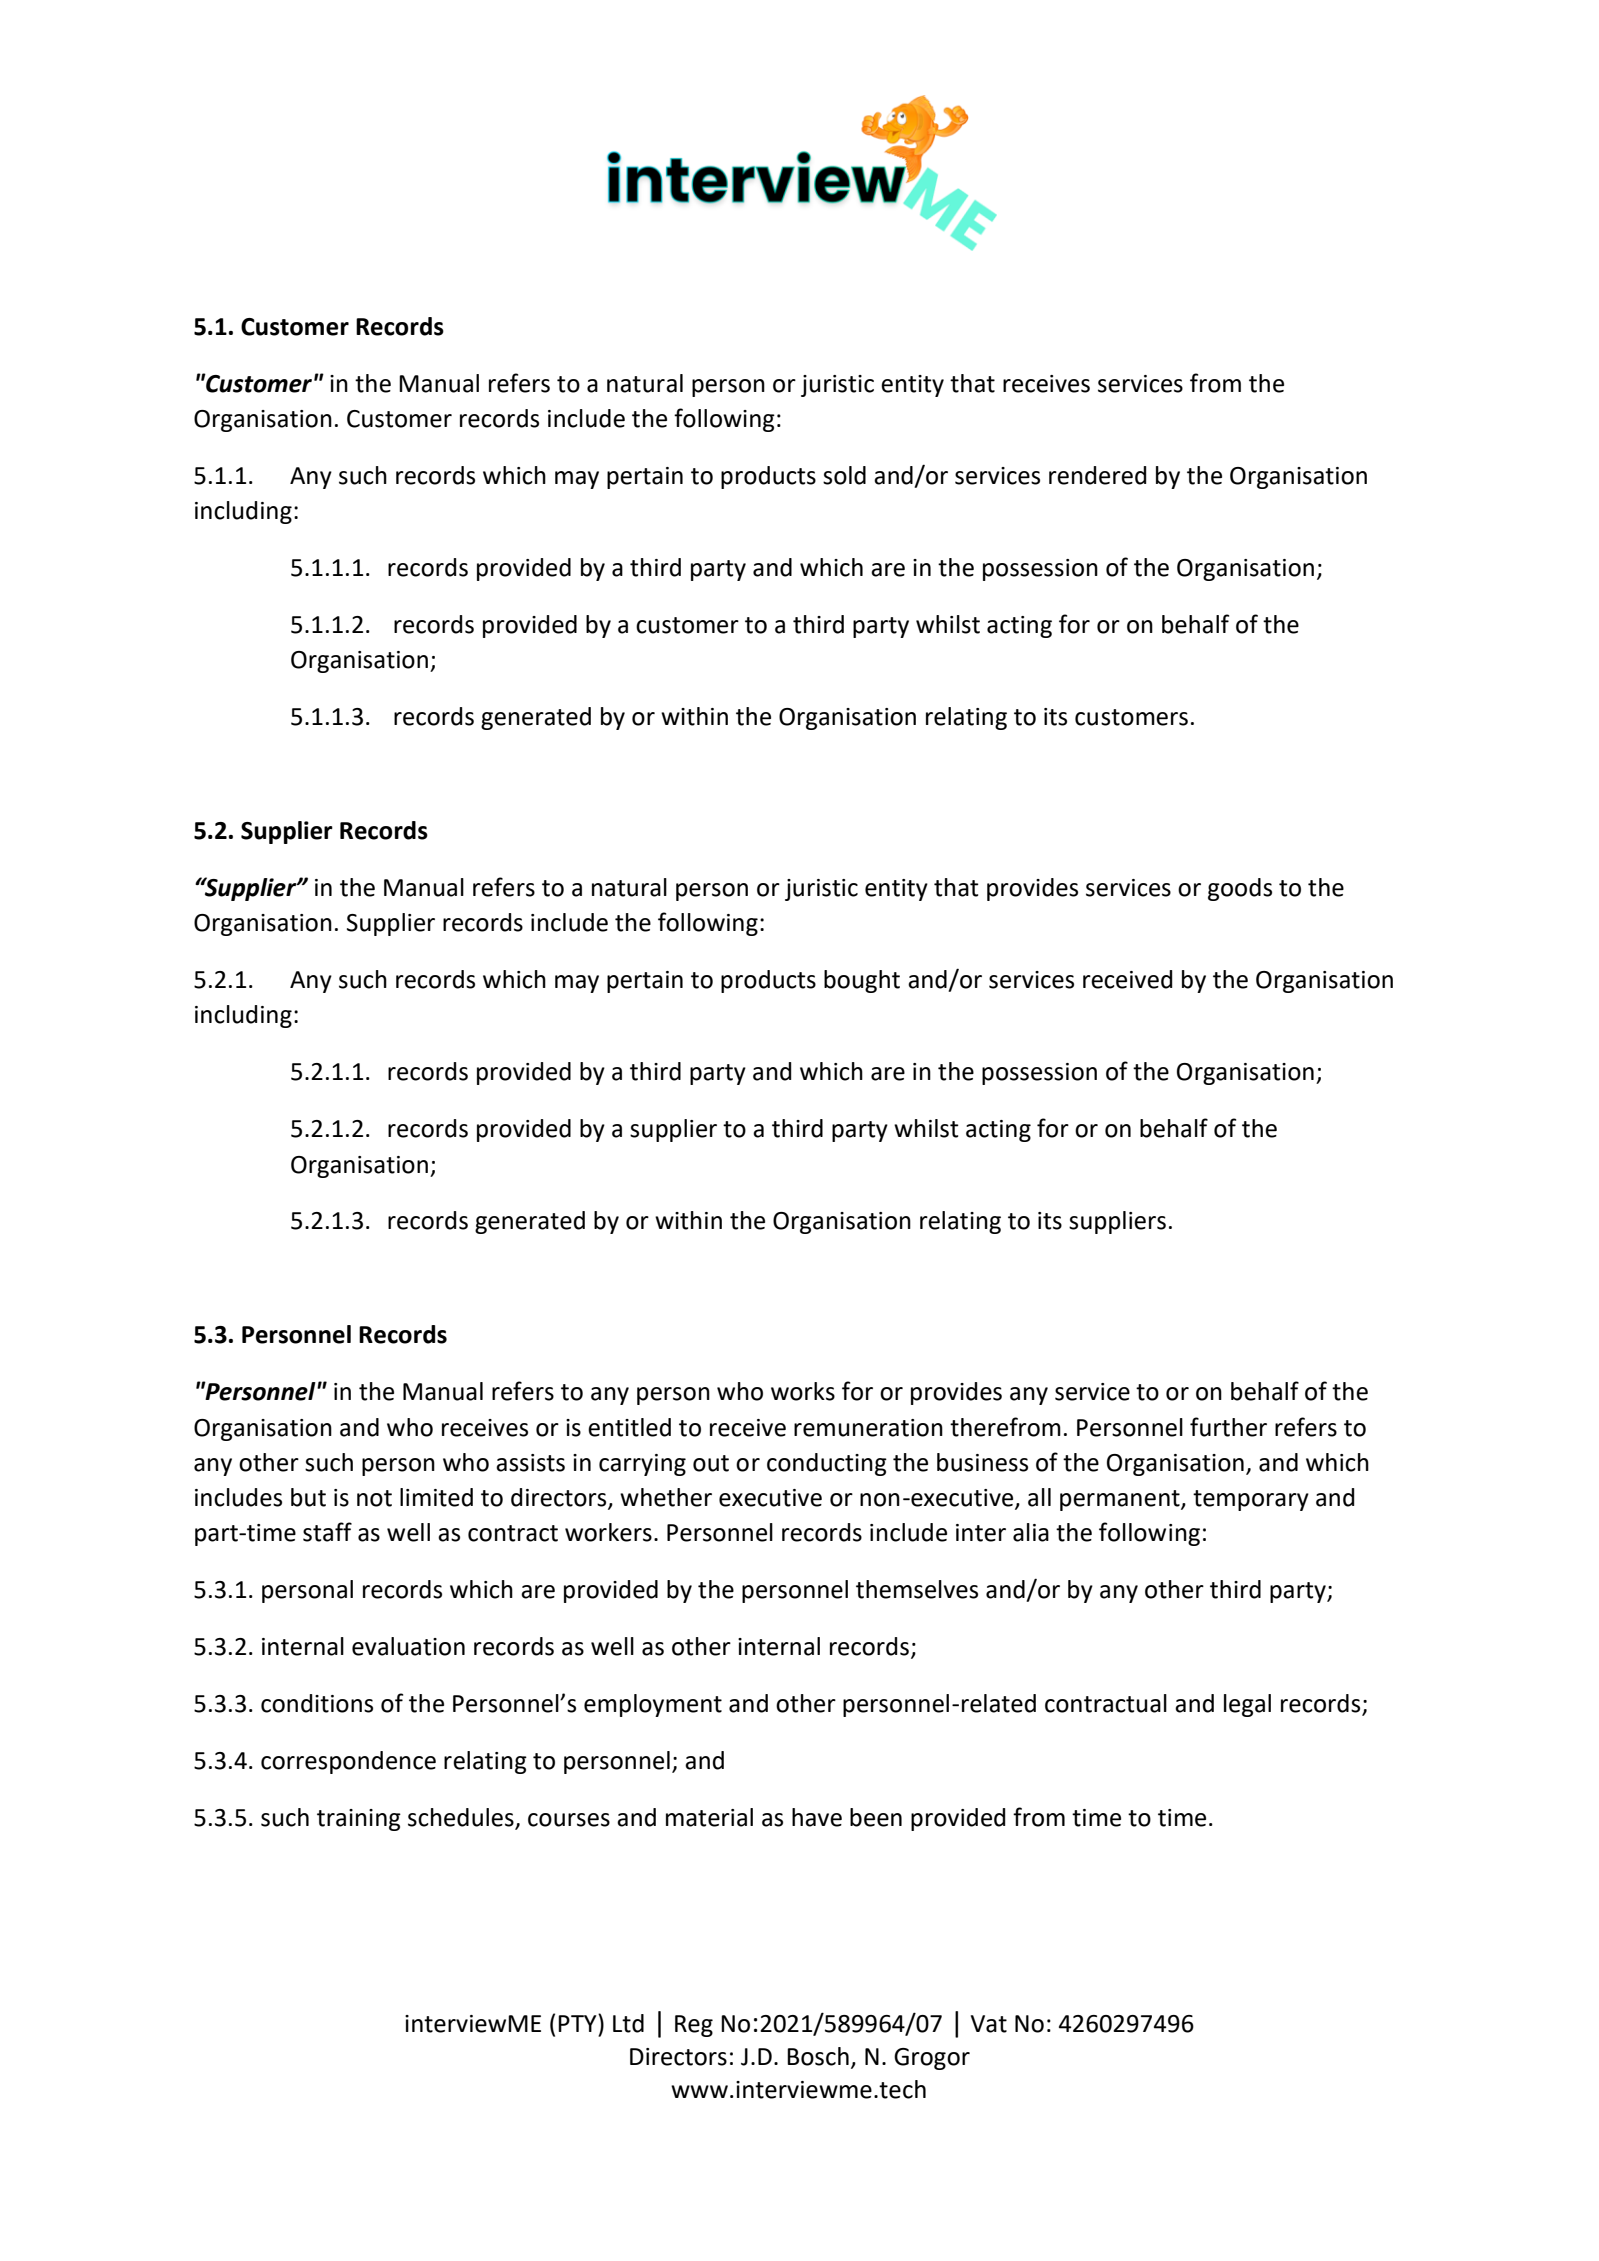 Image resolution: width=1599 pixels, height=2261 pixels. I want to click on works, so click(803, 1391).
